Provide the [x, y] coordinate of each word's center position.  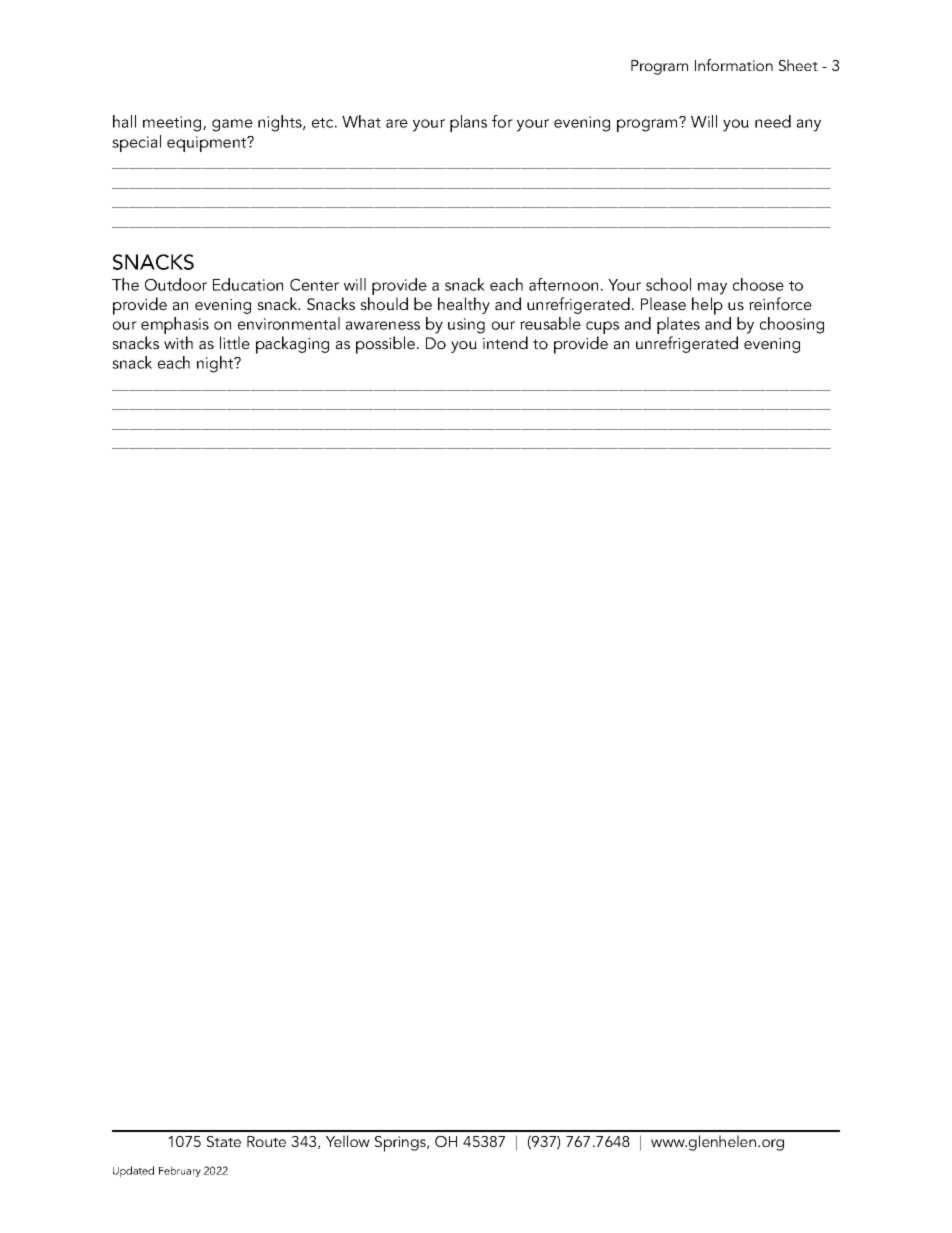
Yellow [348, 1141]
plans [468, 123]
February [180, 1171]
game [232, 125]
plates [678, 327]
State [224, 1141]
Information [734, 65]
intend [505, 343]
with [178, 343]
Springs [401, 1144]
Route [266, 1141]
